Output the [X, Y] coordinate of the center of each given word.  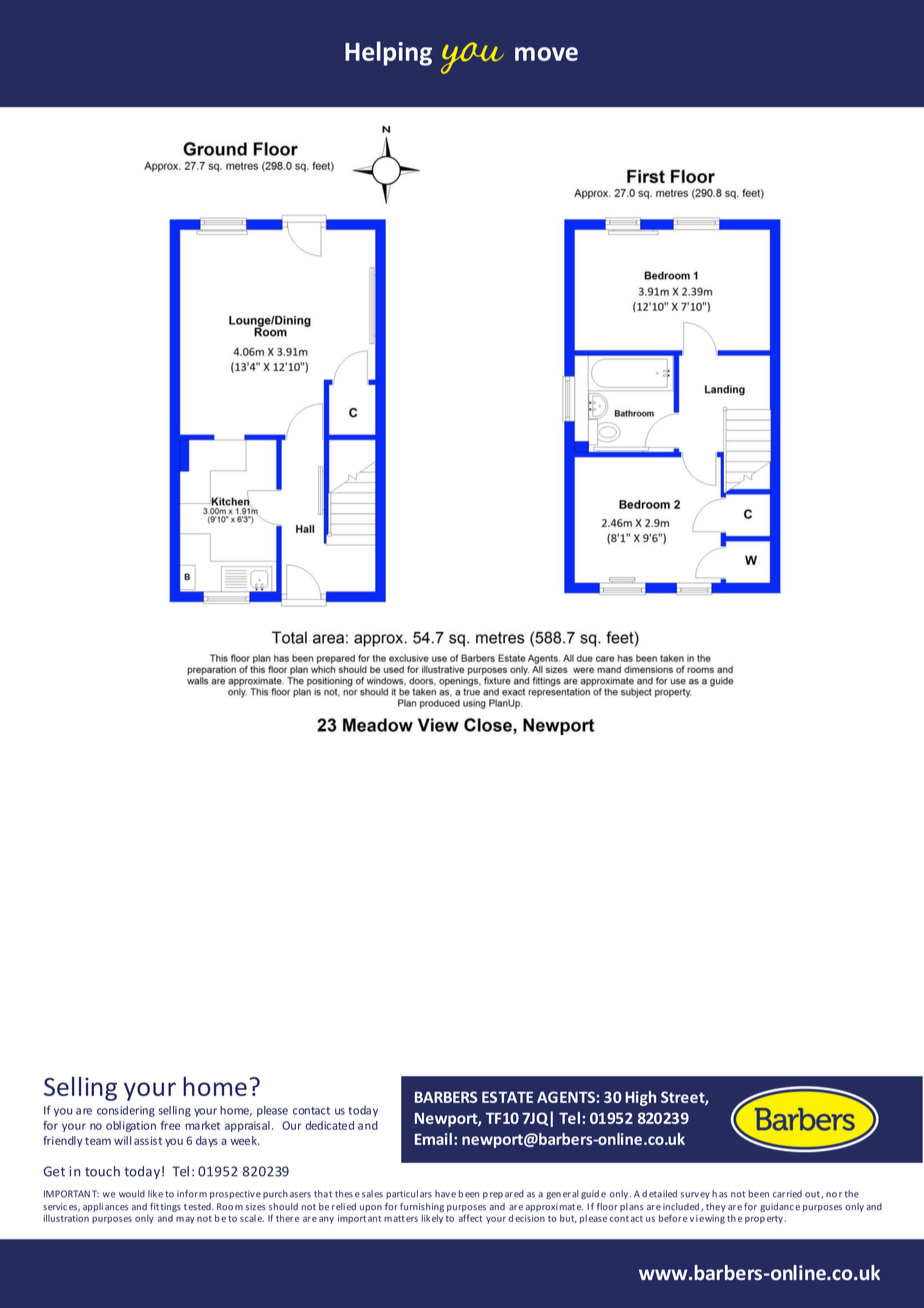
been [758, 1194]
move [546, 54]
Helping [388, 53]
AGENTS [566, 1097]
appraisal [247, 1126]
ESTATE [507, 1097]
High [640, 1098]
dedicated [329, 1125]
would [132, 1194]
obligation [131, 1126]
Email [433, 1139]
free [170, 1125]
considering [126, 1111]
